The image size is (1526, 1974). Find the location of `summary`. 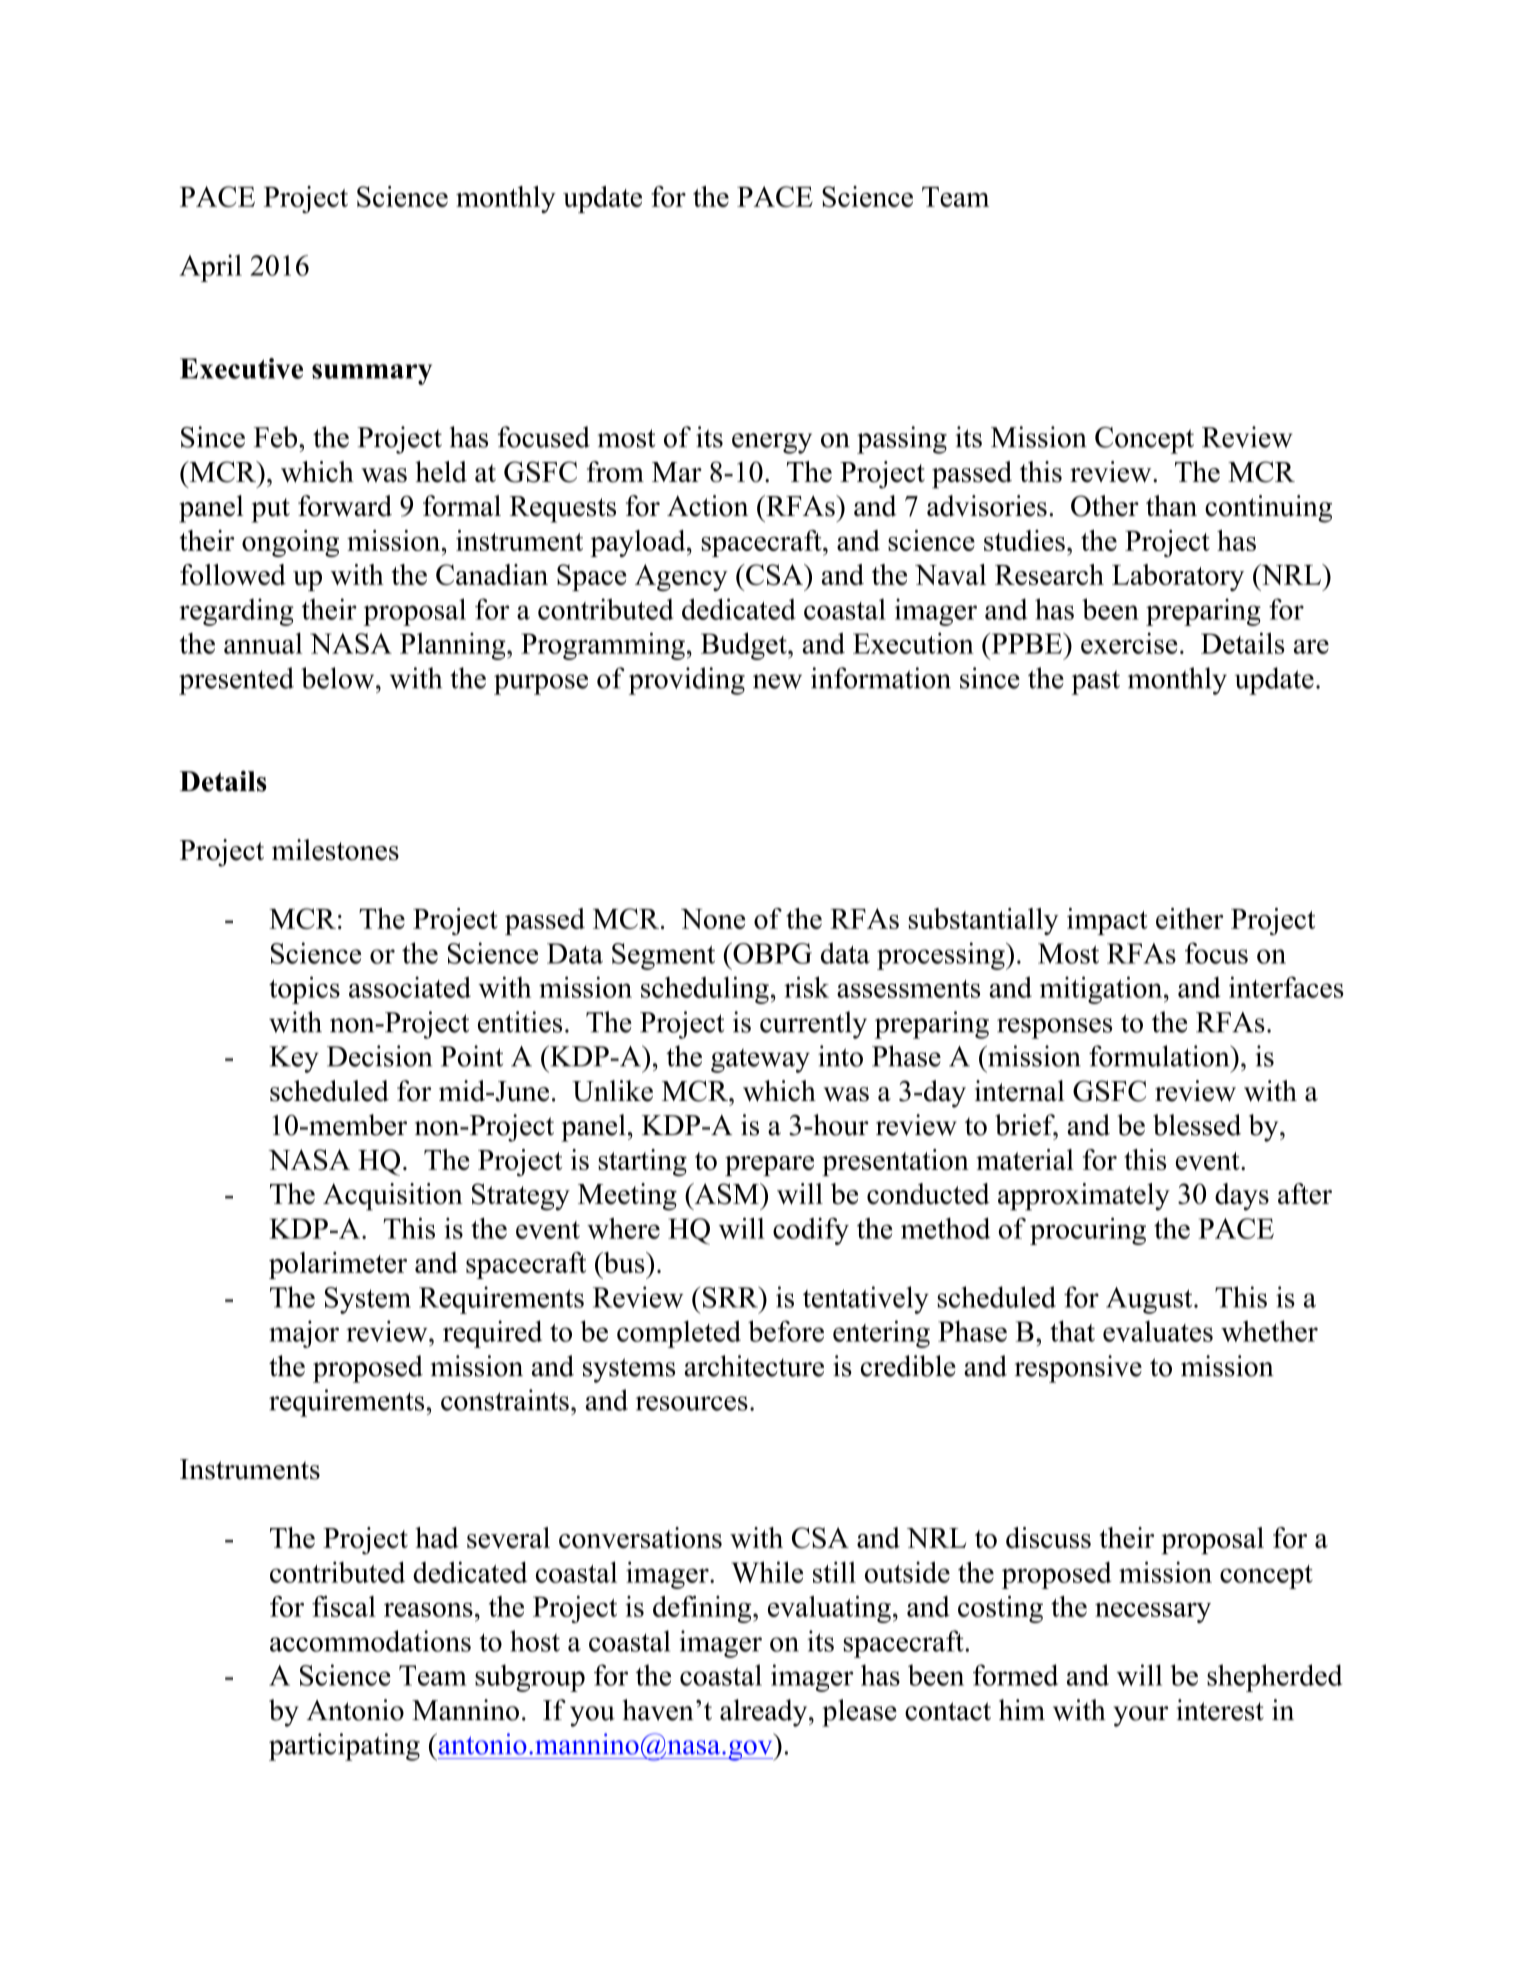

summary is located at coordinates (372, 374).
